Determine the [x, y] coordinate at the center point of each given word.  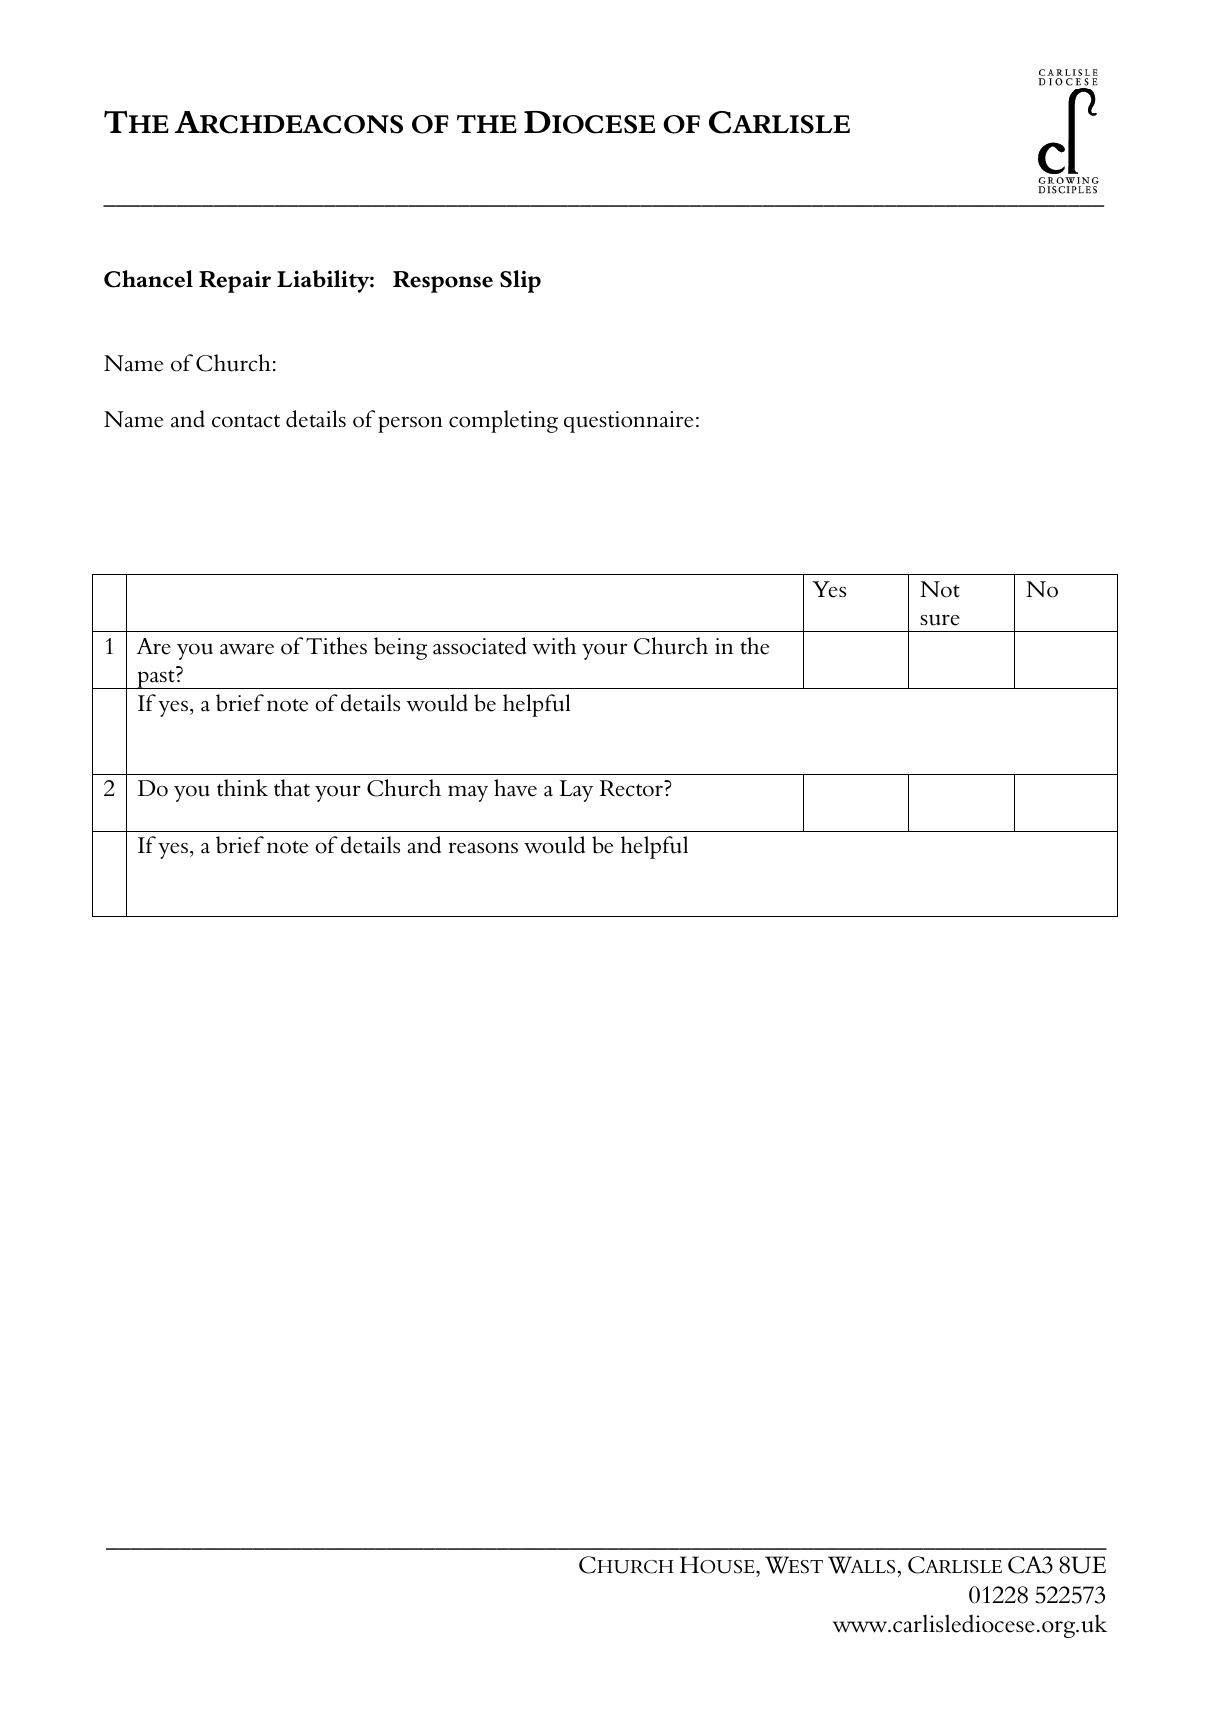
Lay [576, 791]
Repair [235, 281]
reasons [483, 848]
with [554, 646]
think [242, 788]
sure [940, 620]
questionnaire [628, 422]
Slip [520, 281]
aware [247, 649]
